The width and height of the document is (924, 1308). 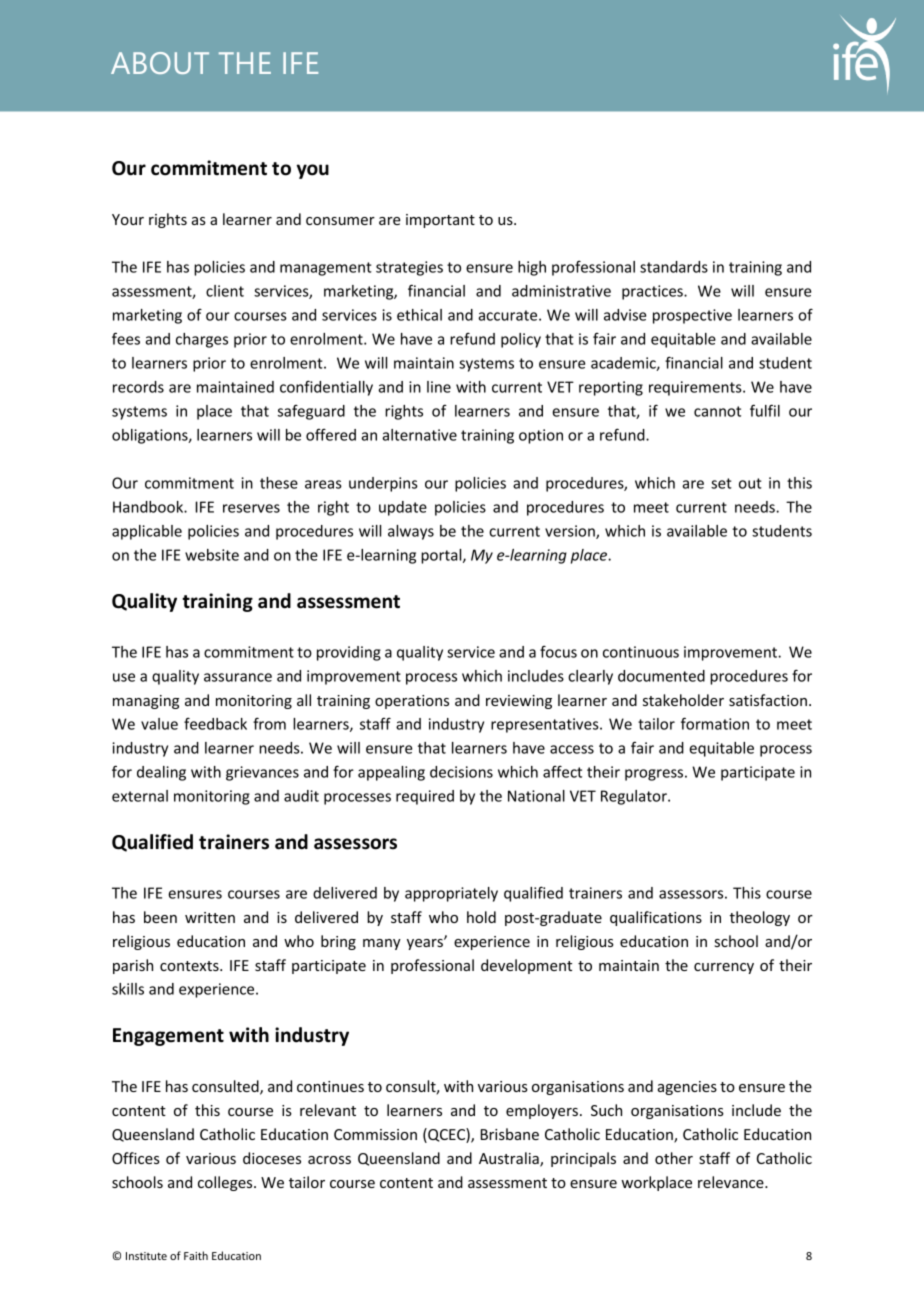 I want to click on client, so click(x=225, y=291).
